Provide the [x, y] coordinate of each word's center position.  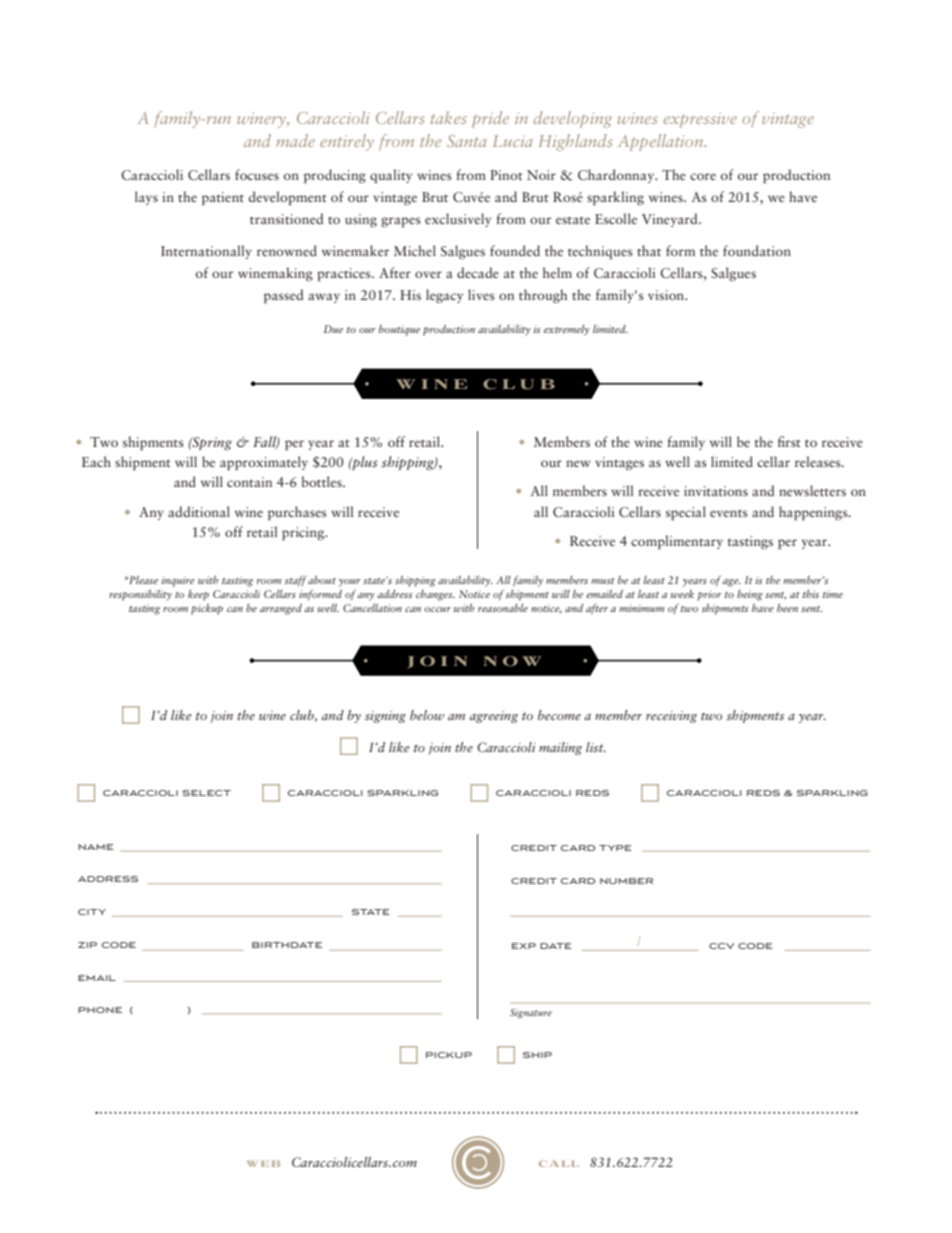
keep [198, 595]
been [787, 607]
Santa [467, 141]
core [703, 176]
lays [146, 198]
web [263, 1163]
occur [438, 609]
